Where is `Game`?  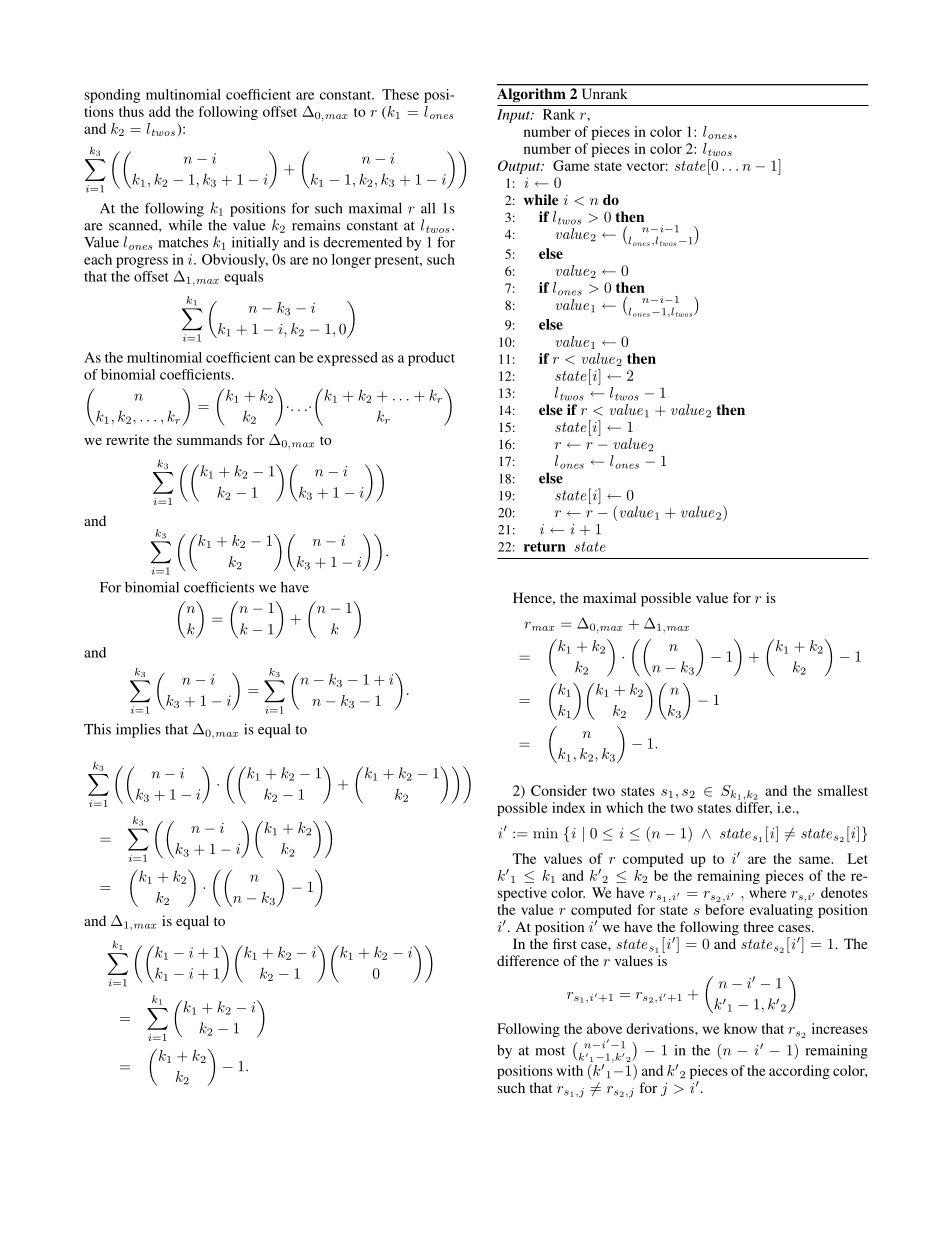
Game is located at coordinates (571, 165).
